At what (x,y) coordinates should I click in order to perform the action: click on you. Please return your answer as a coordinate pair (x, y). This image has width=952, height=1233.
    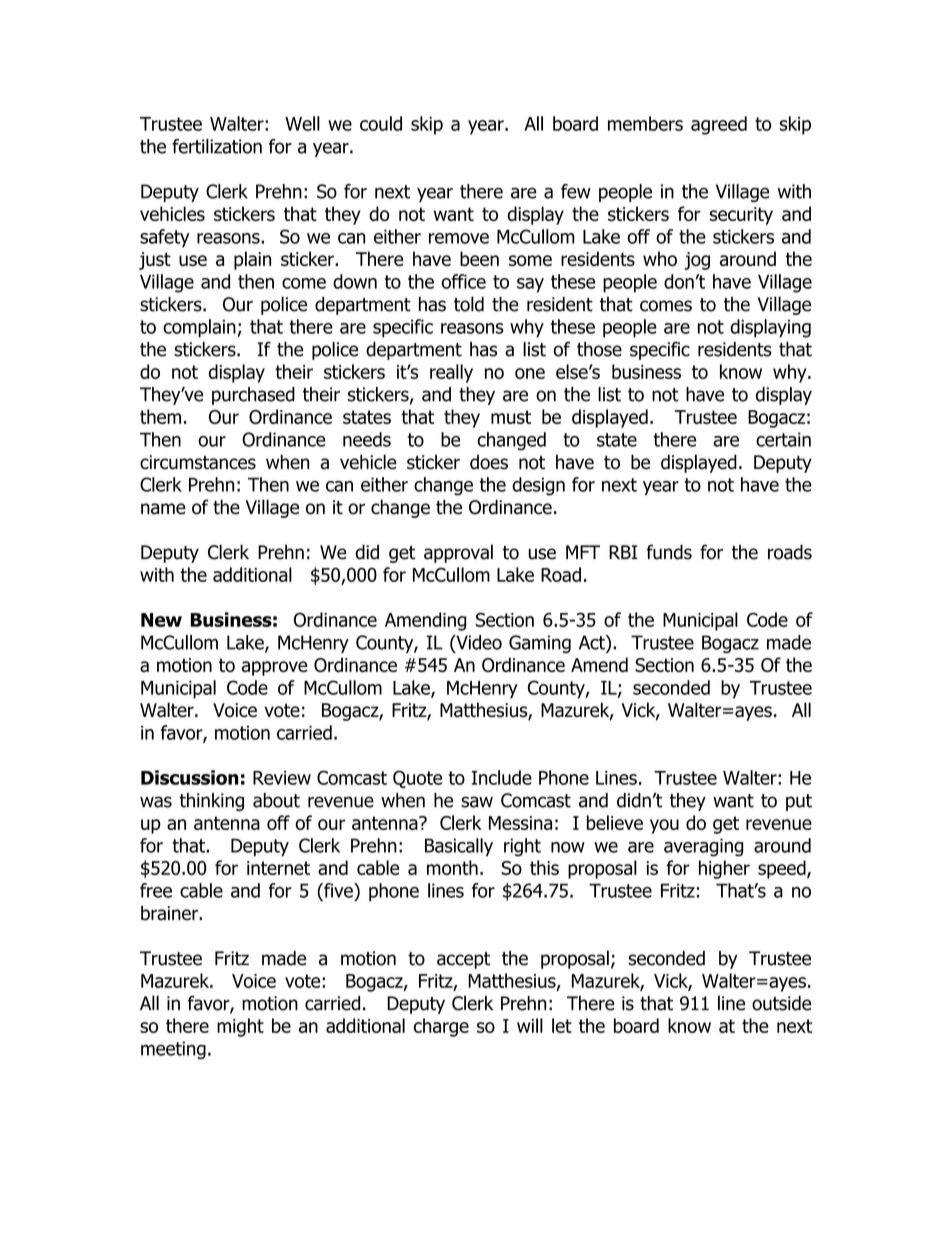
    Looking at the image, I should click on (664, 826).
